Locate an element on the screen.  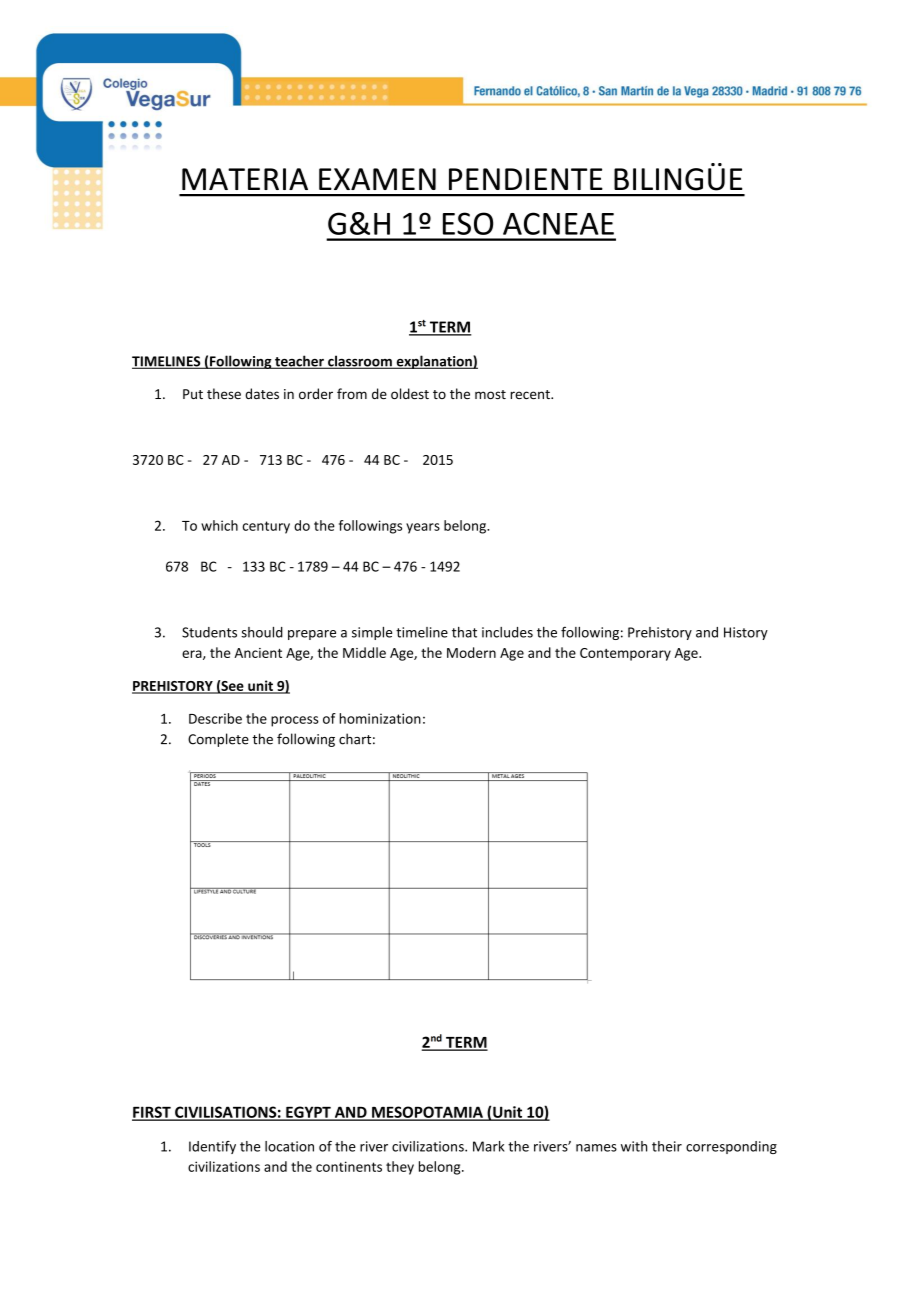
which is located at coordinates (219, 525).
